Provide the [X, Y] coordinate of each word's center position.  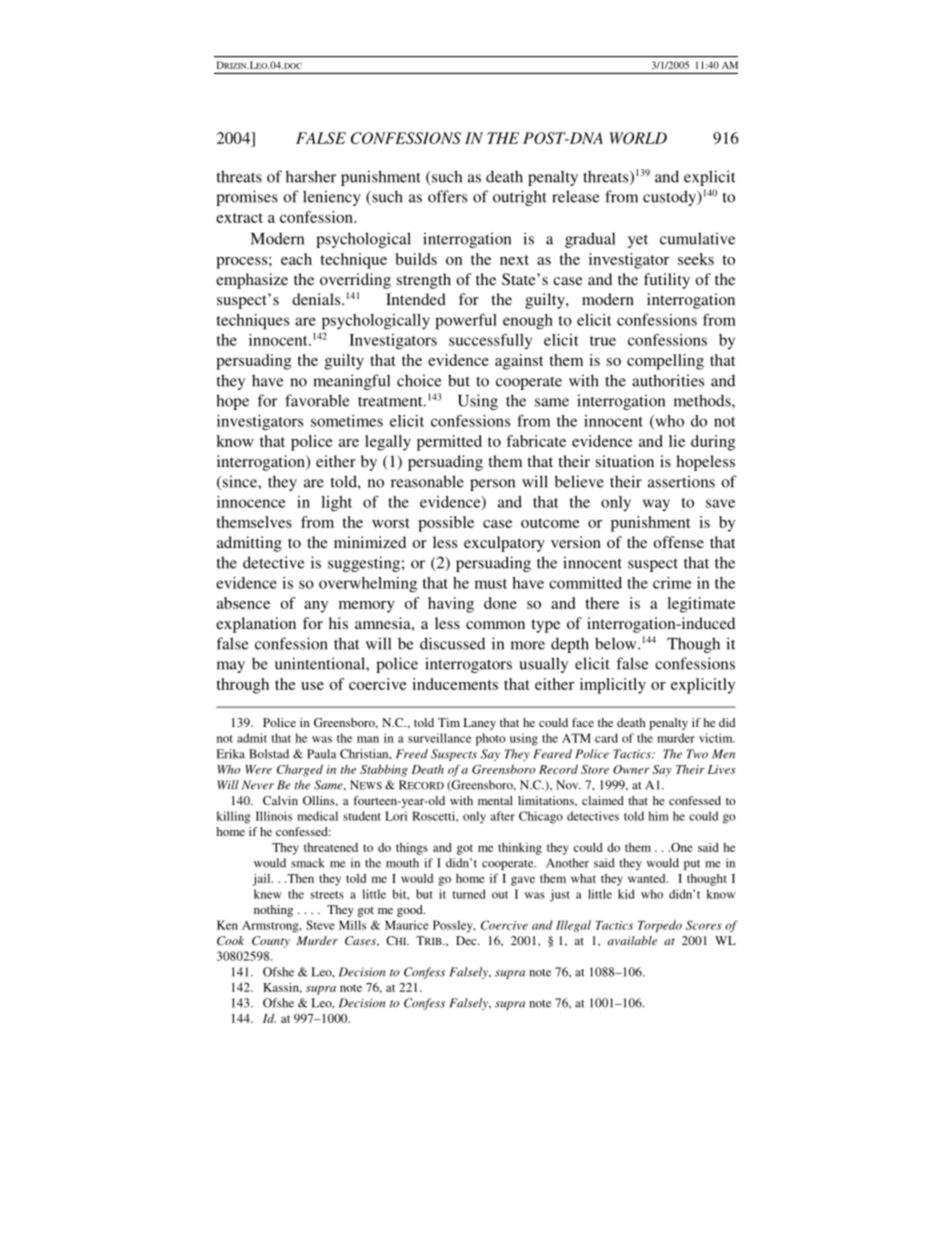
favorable [317, 400]
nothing [273, 911]
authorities [668, 380]
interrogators [468, 665]
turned [469, 894]
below [617, 643]
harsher [311, 176]
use [312, 686]
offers [447, 196]
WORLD [638, 138]
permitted [449, 443]
